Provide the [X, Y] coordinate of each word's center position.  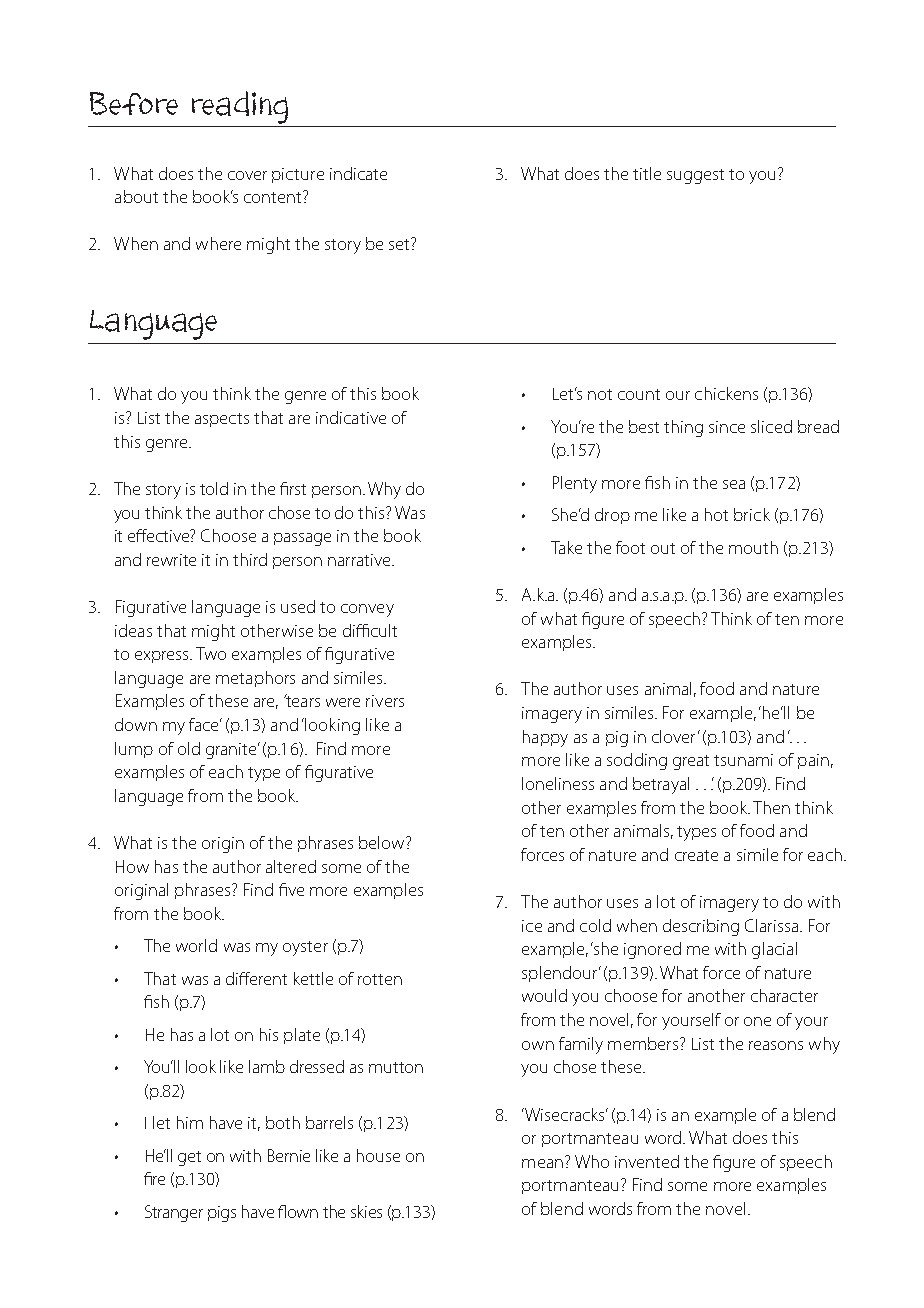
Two [211, 653]
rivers [385, 701]
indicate [358, 173]
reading [240, 109]
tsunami [743, 760]
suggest [695, 176]
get [189, 1158]
